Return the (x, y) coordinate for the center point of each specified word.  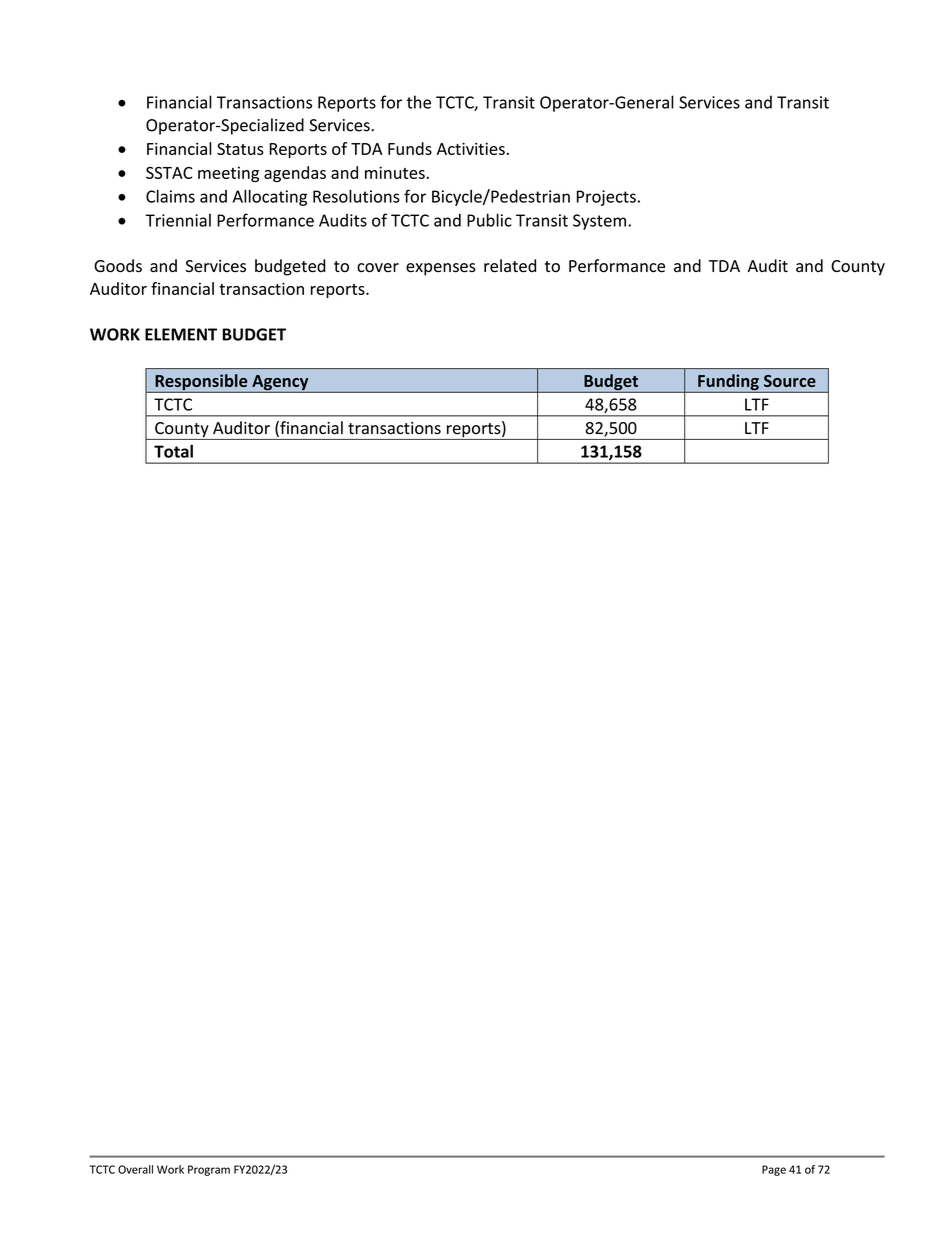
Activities (471, 148)
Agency (280, 384)
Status (240, 149)
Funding (728, 383)
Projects (606, 198)
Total (173, 451)
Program (209, 1170)
